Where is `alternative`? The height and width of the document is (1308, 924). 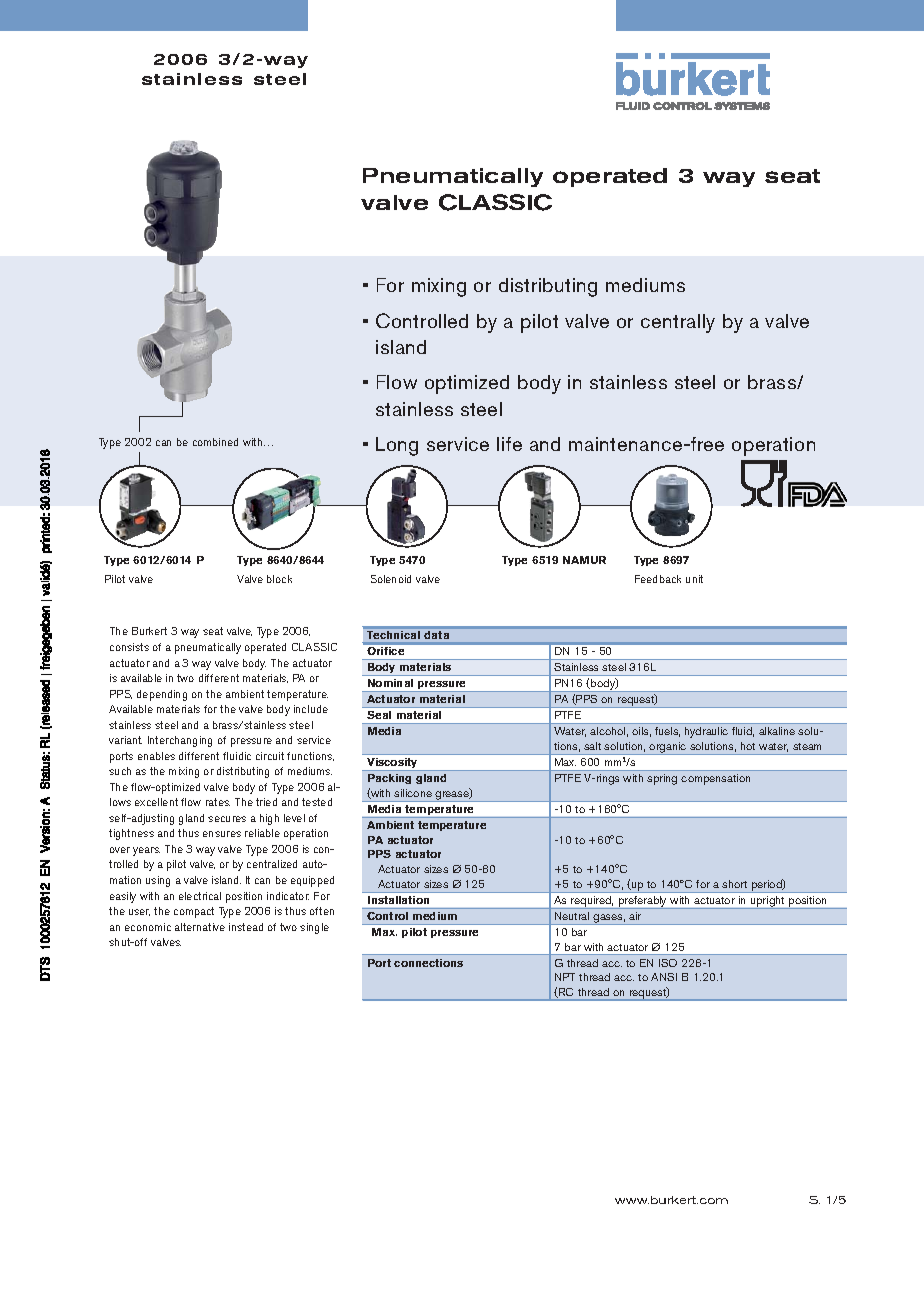 alternative is located at coordinates (200, 927).
